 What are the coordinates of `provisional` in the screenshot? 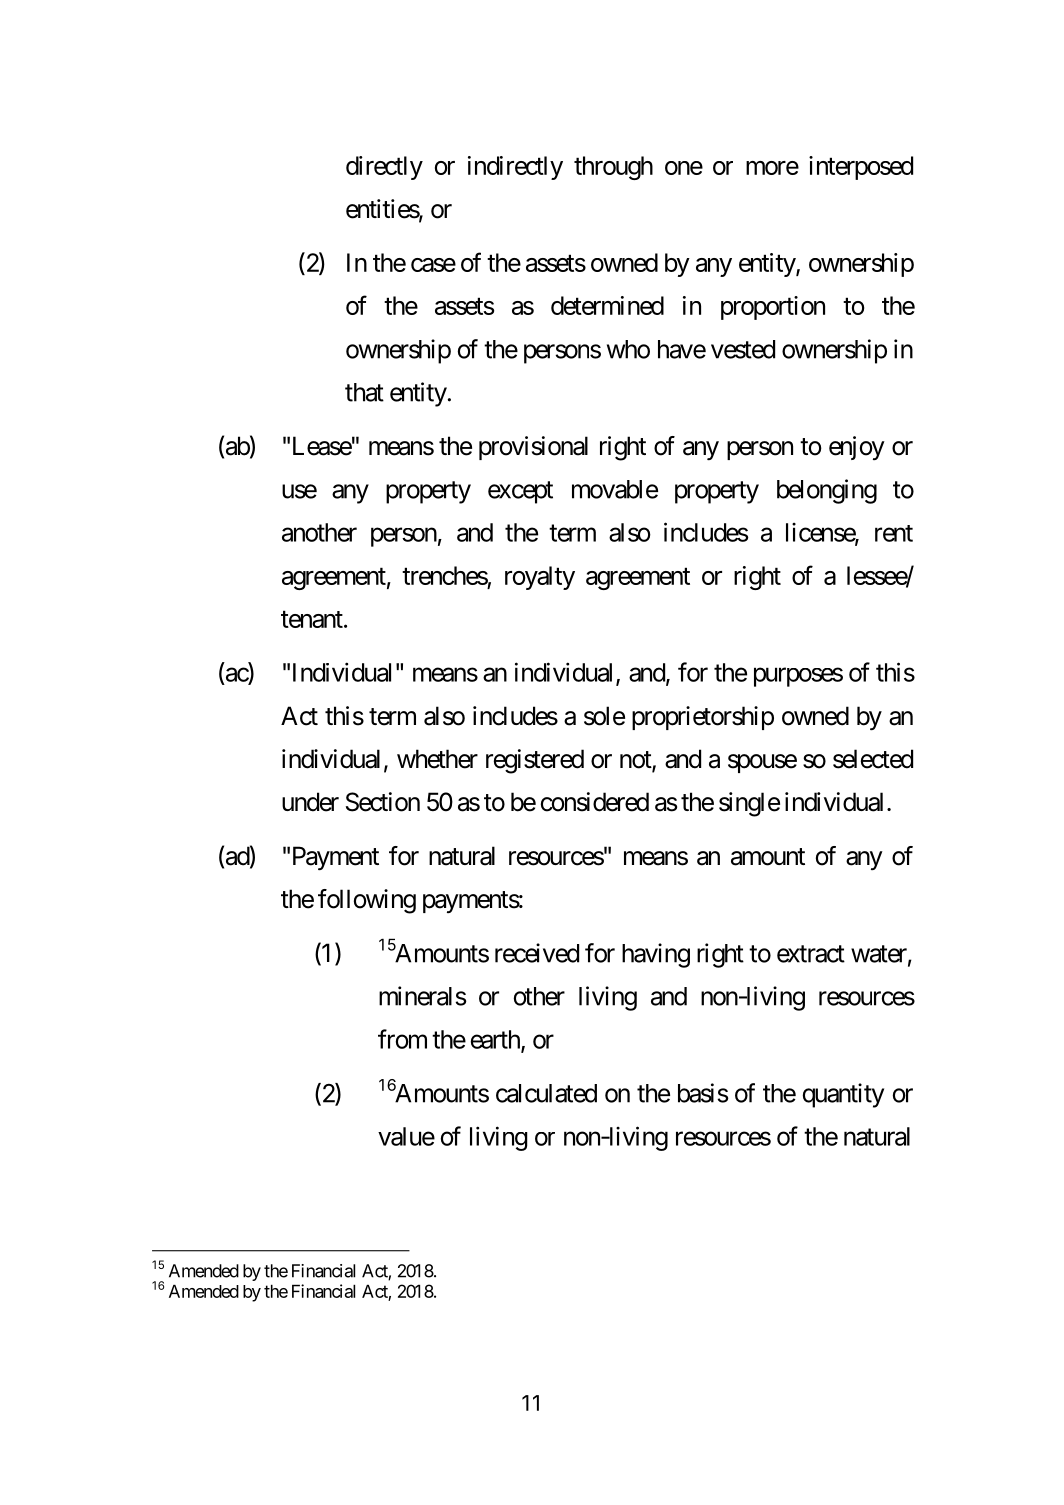 It's located at (533, 448).
